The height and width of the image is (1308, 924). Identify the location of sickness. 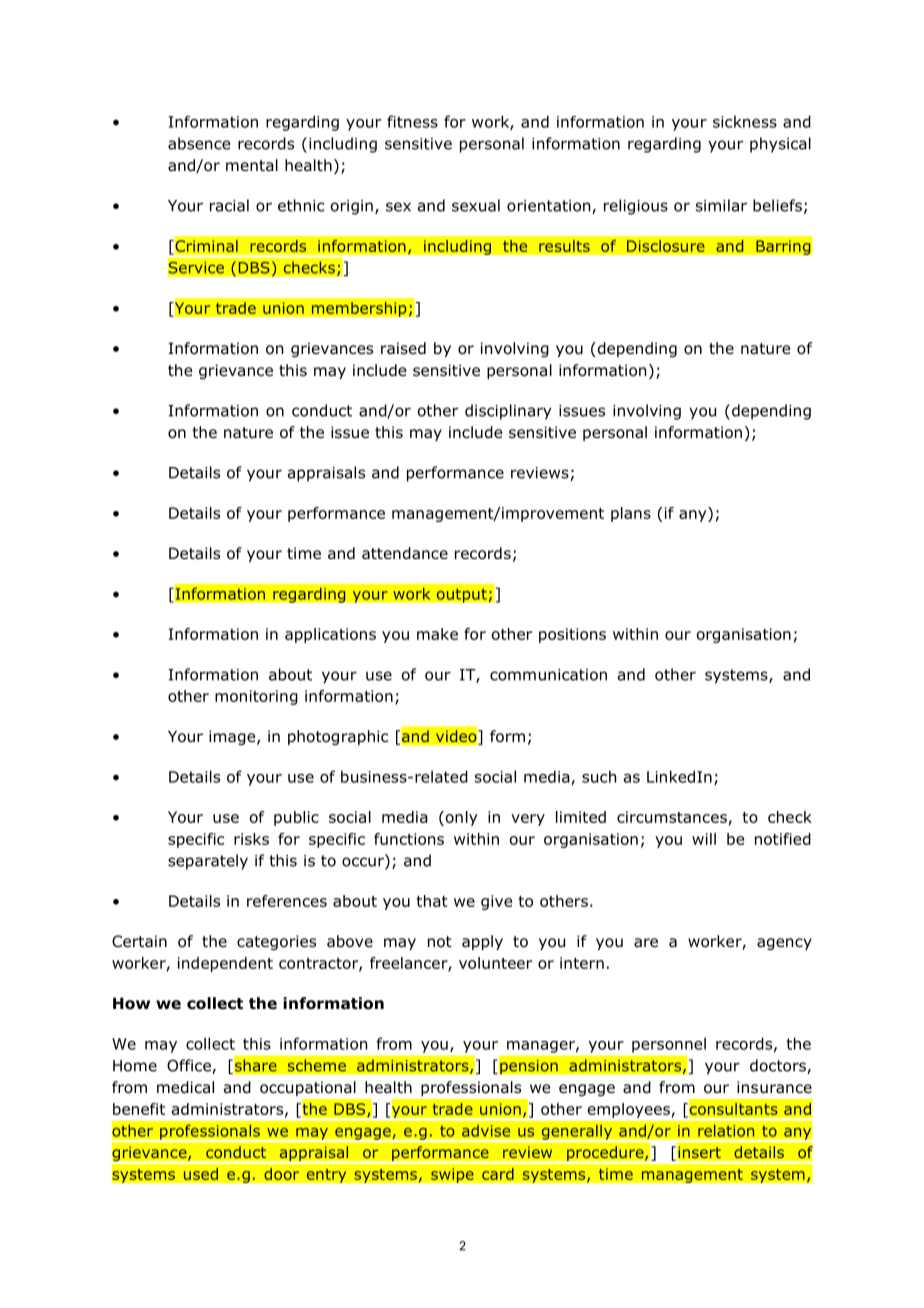
(745, 121).
